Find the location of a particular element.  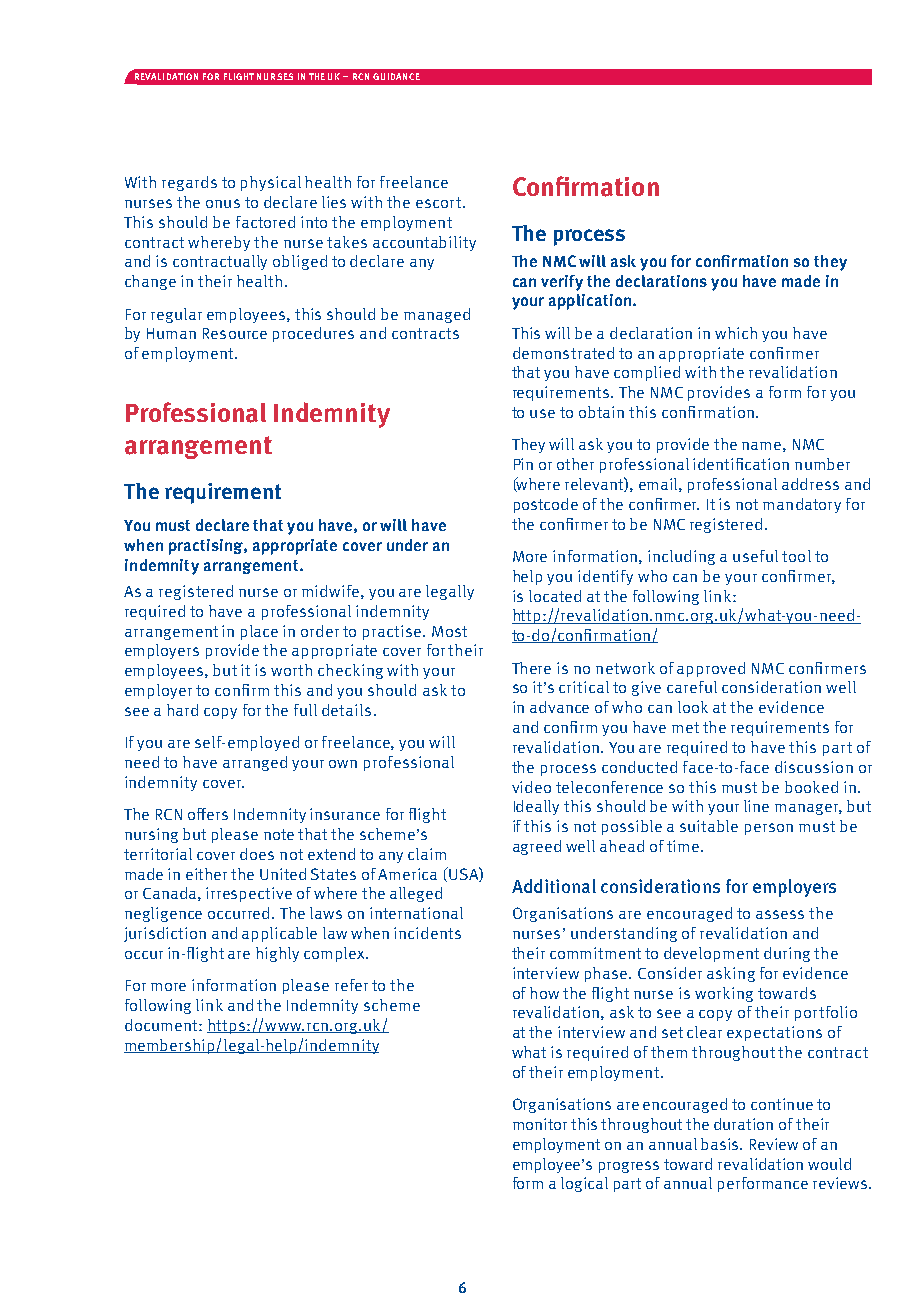

physical is located at coordinates (271, 183).
